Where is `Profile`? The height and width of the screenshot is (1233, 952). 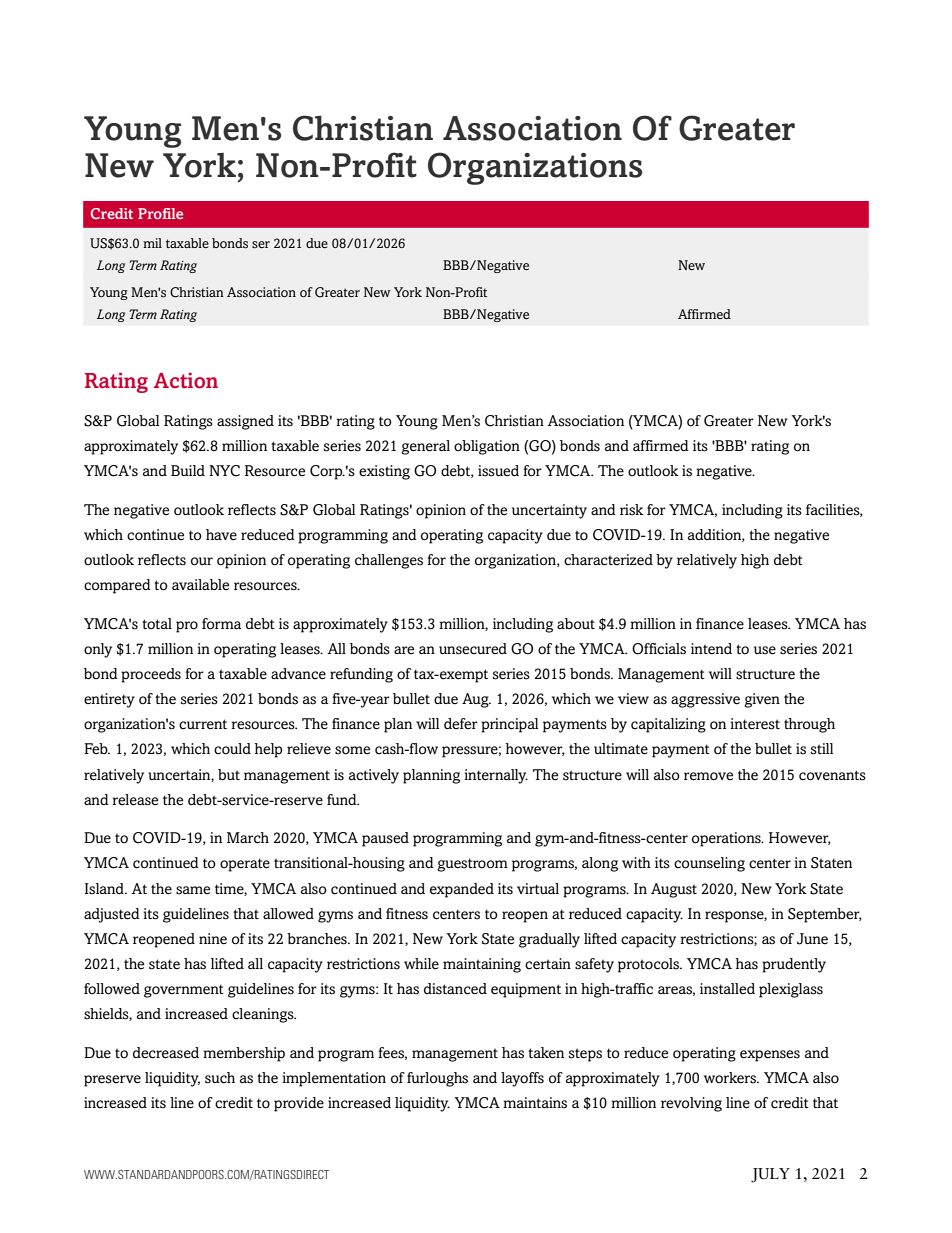
Profile is located at coordinates (160, 213).
